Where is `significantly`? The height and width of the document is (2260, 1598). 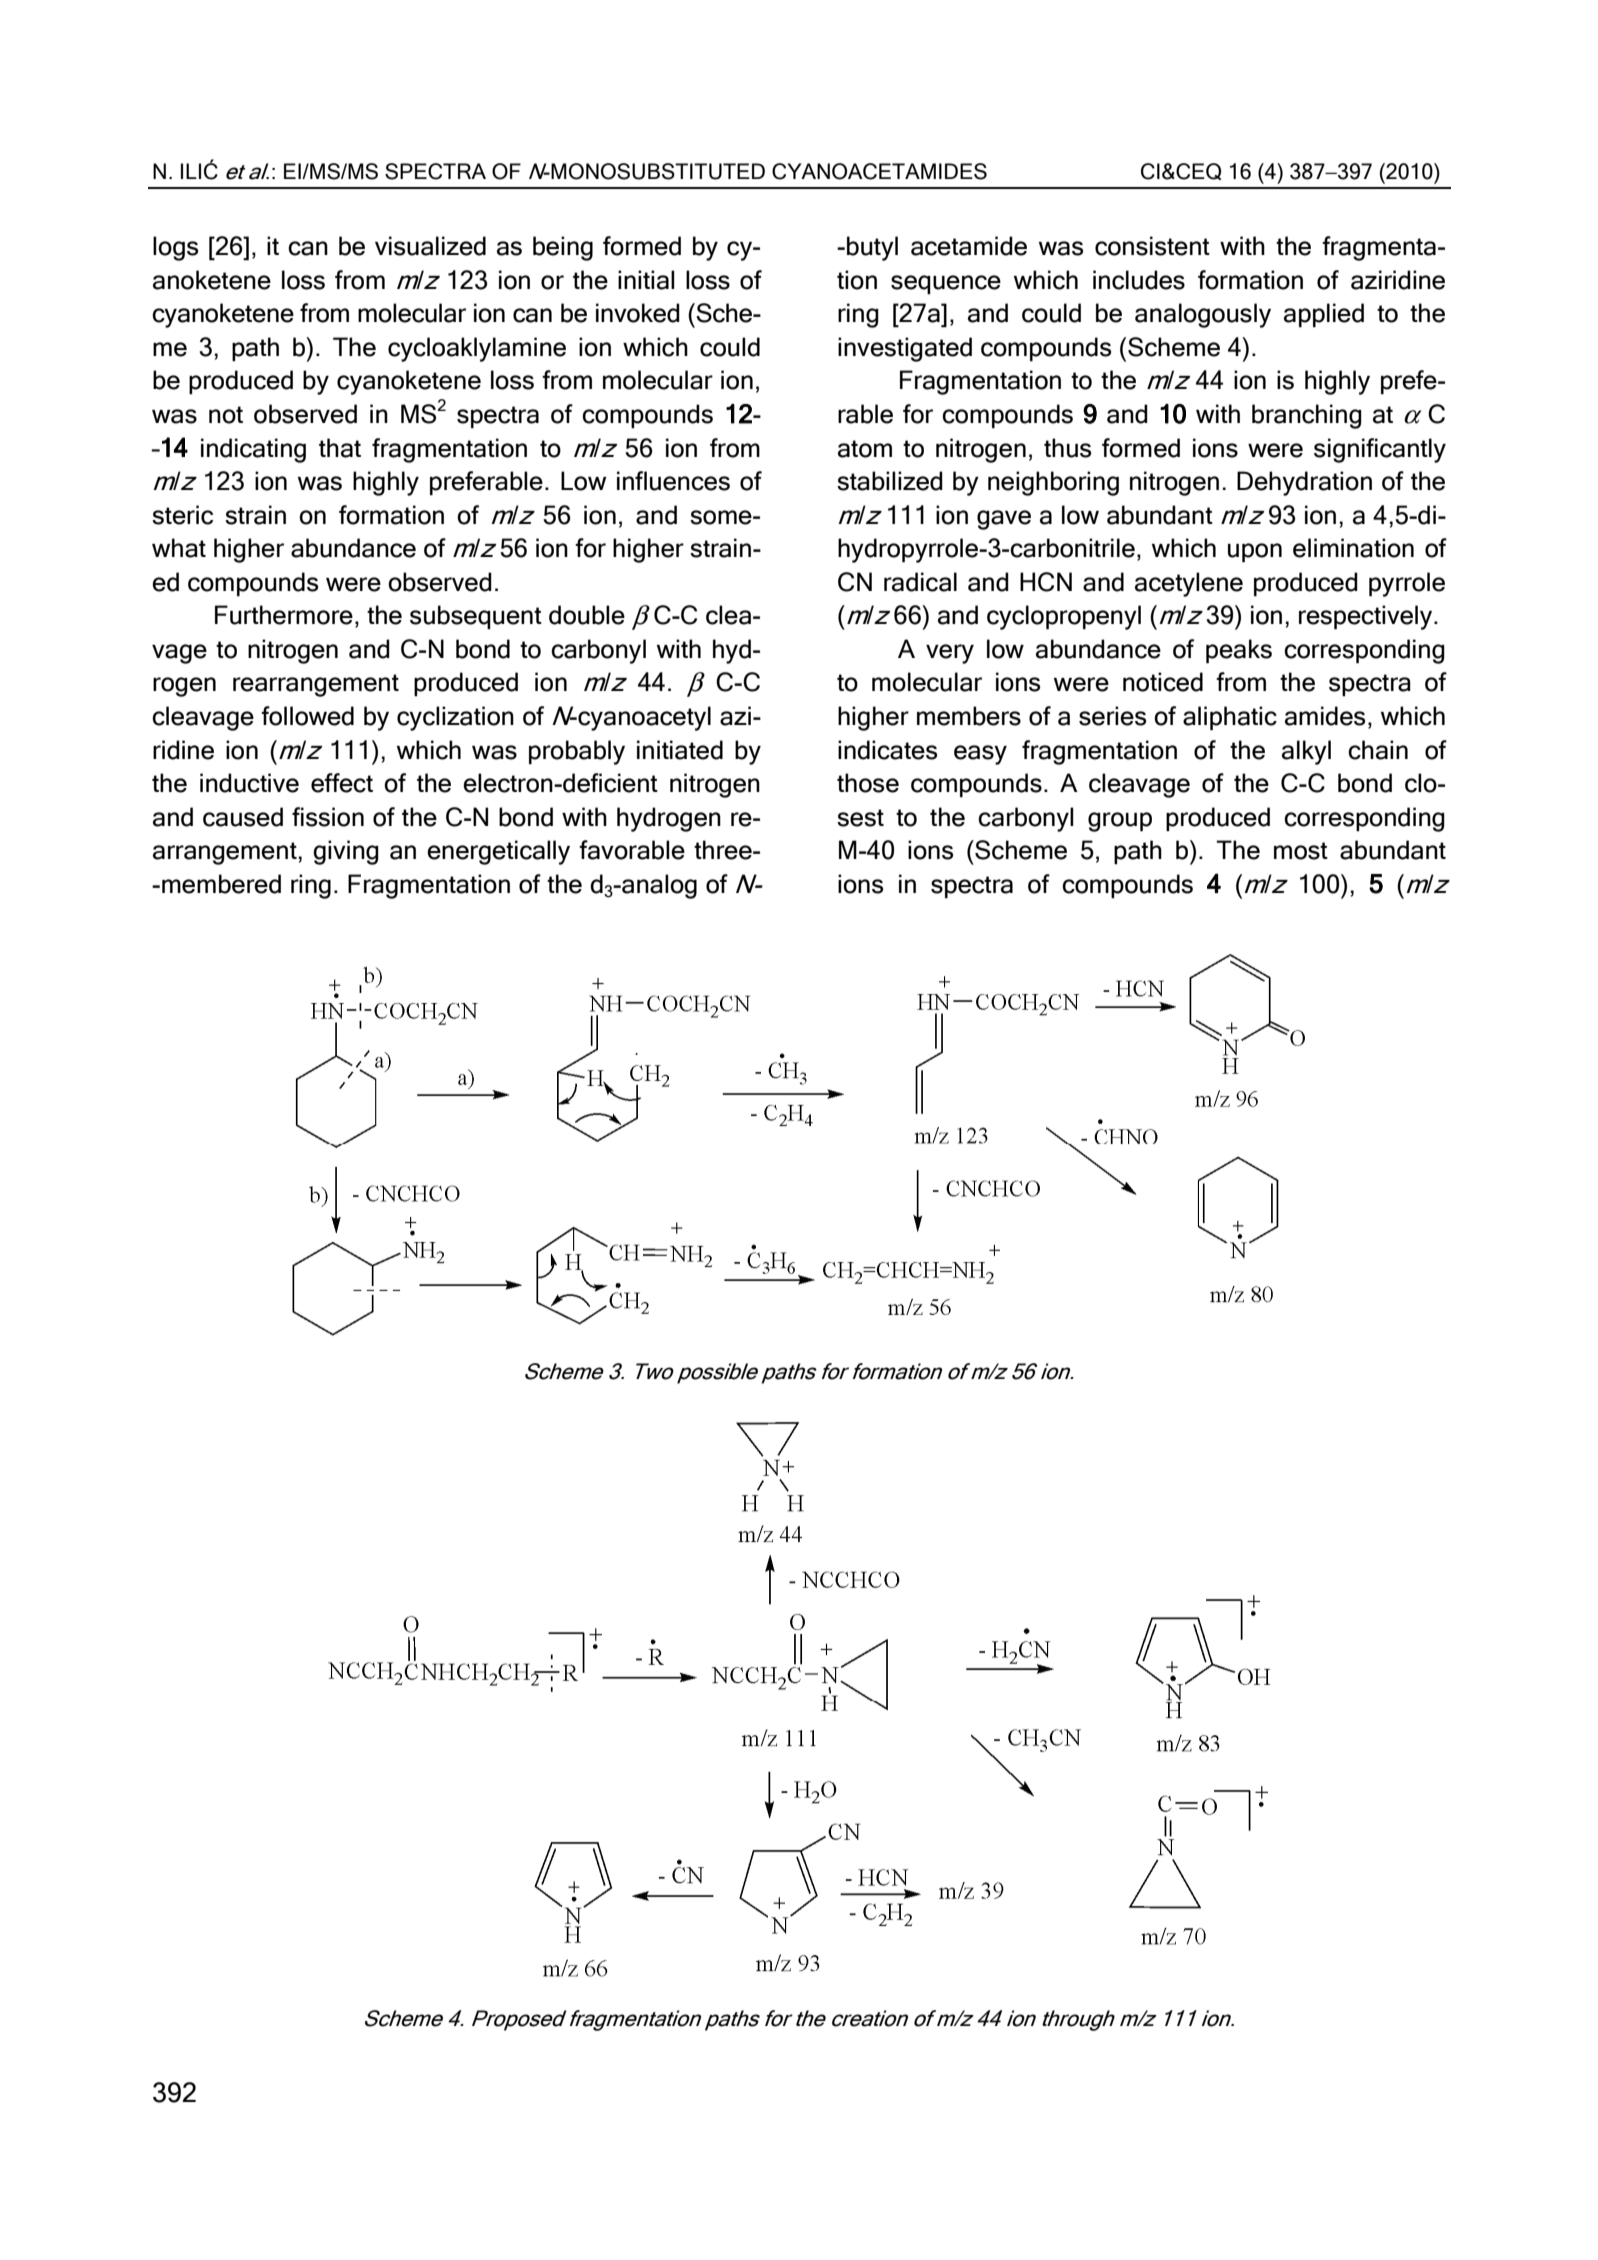 significantly is located at coordinates (1380, 450).
